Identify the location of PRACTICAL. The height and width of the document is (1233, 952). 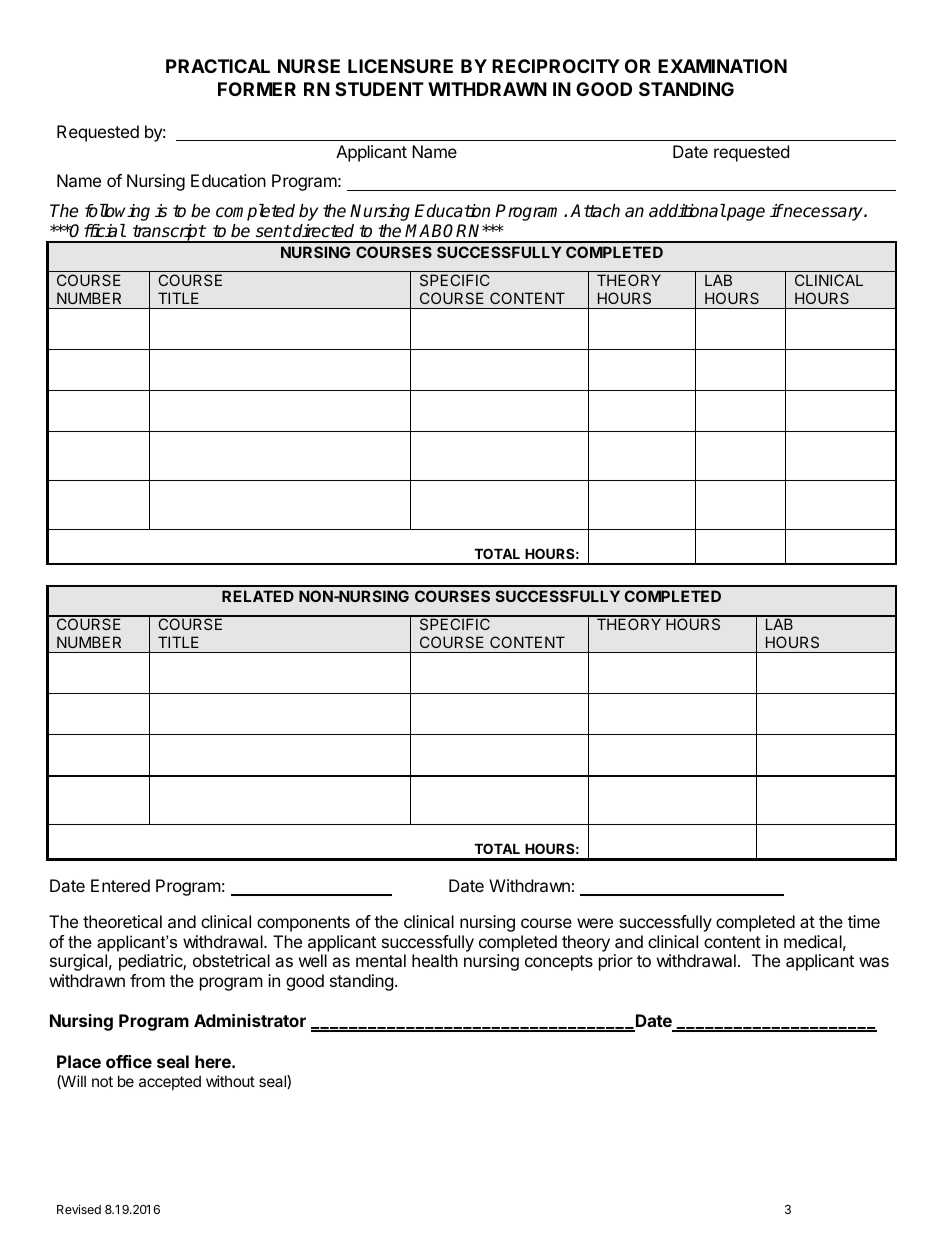
(218, 66).
